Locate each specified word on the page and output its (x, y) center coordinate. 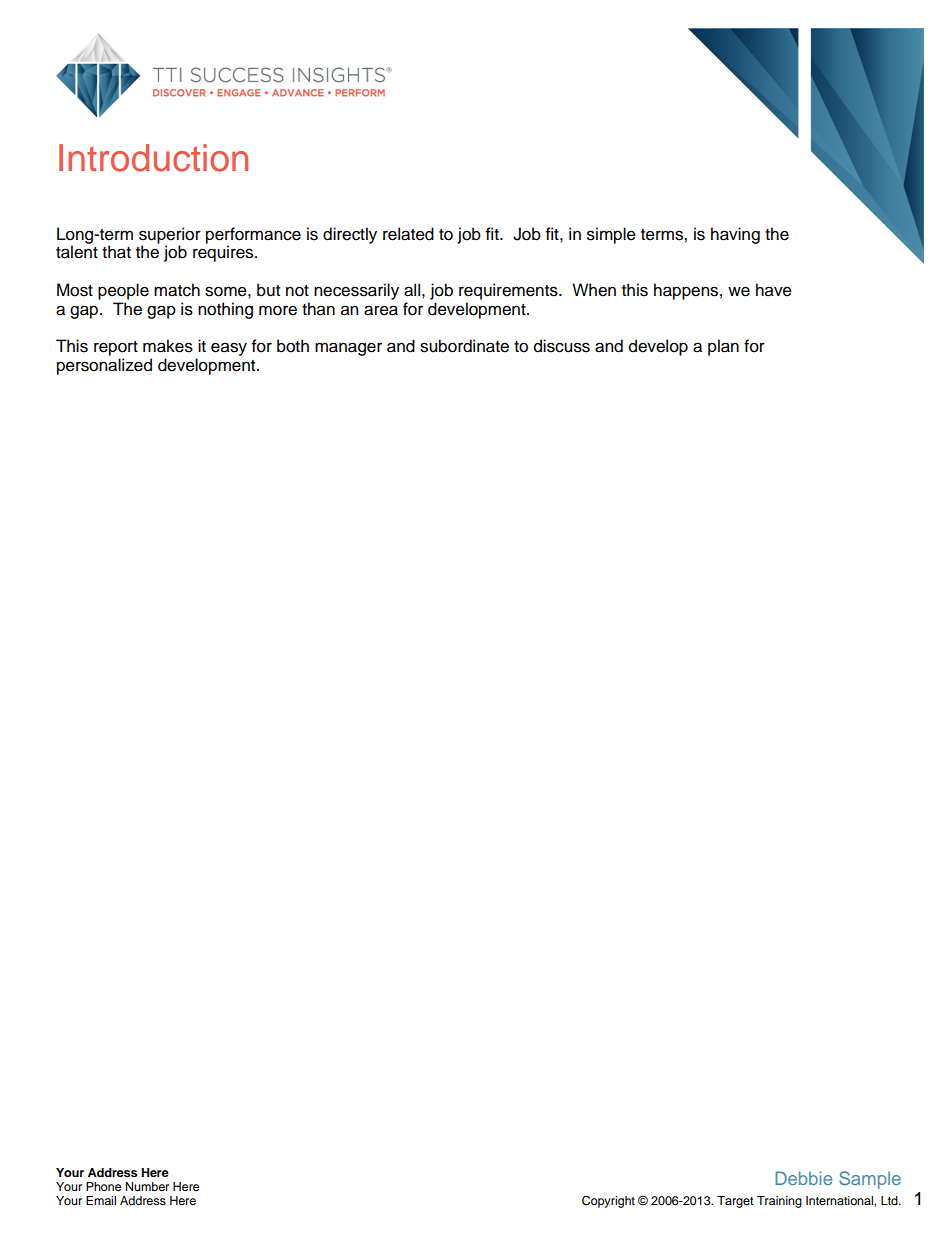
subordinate (464, 346)
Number (147, 1186)
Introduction (153, 158)
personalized (104, 366)
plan (723, 347)
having (735, 235)
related (408, 234)
